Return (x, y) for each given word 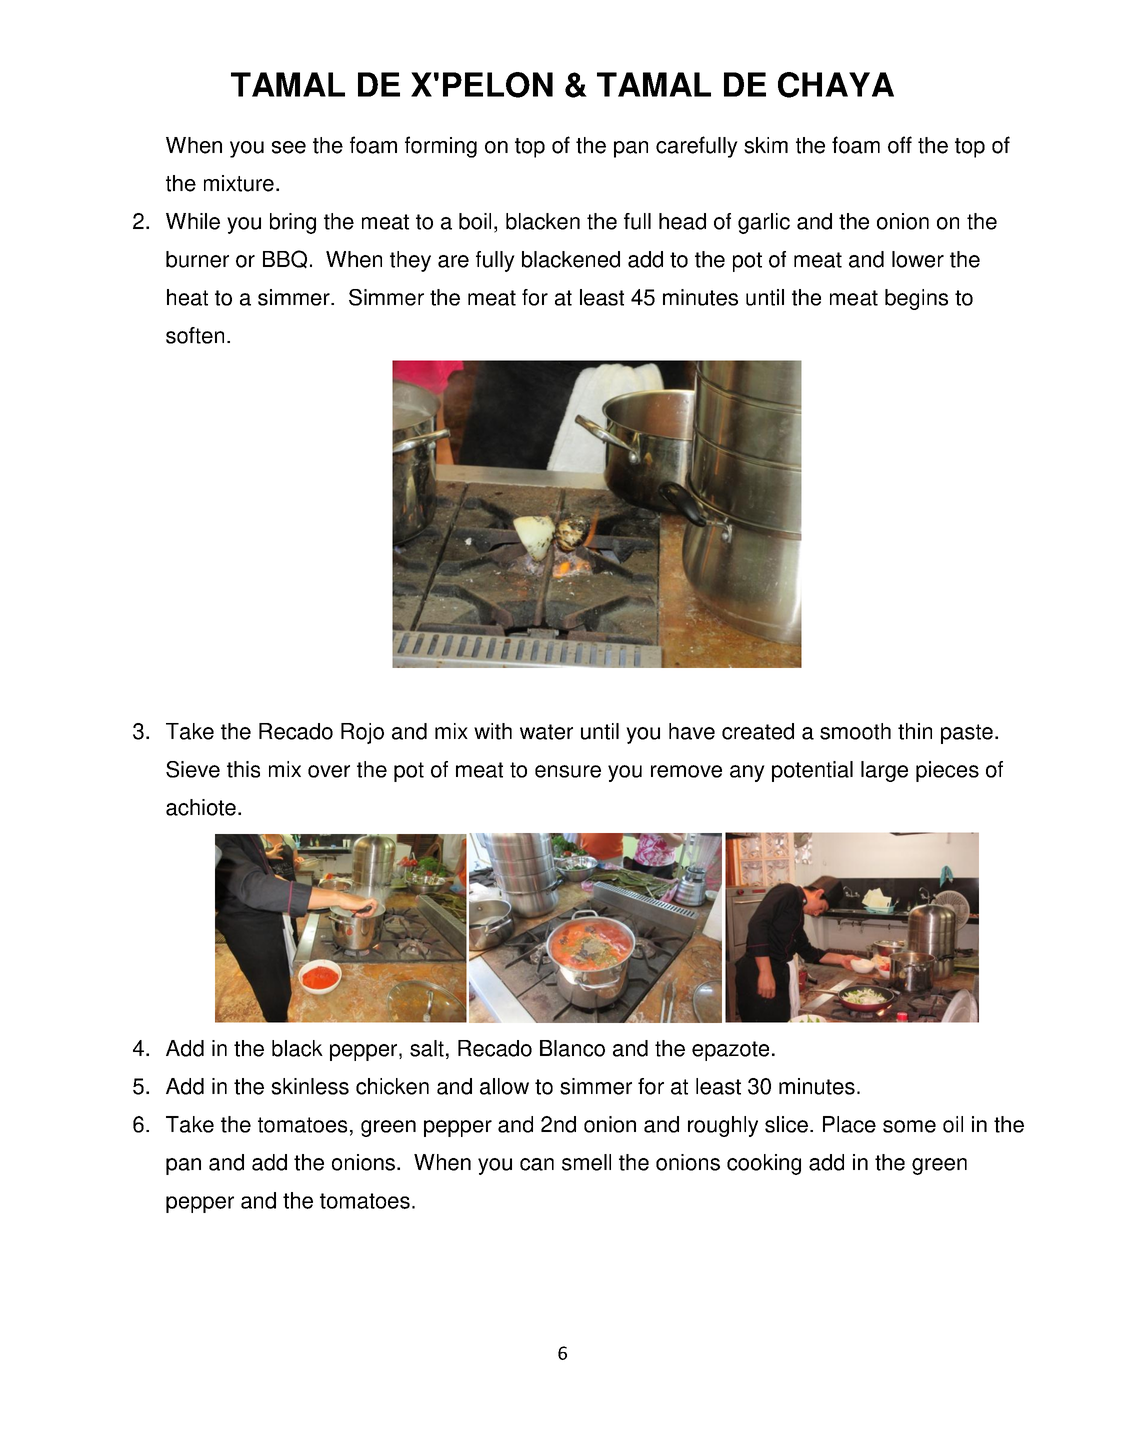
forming (441, 147)
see (289, 147)
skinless (310, 1086)
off (900, 145)
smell (586, 1162)
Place (849, 1124)
